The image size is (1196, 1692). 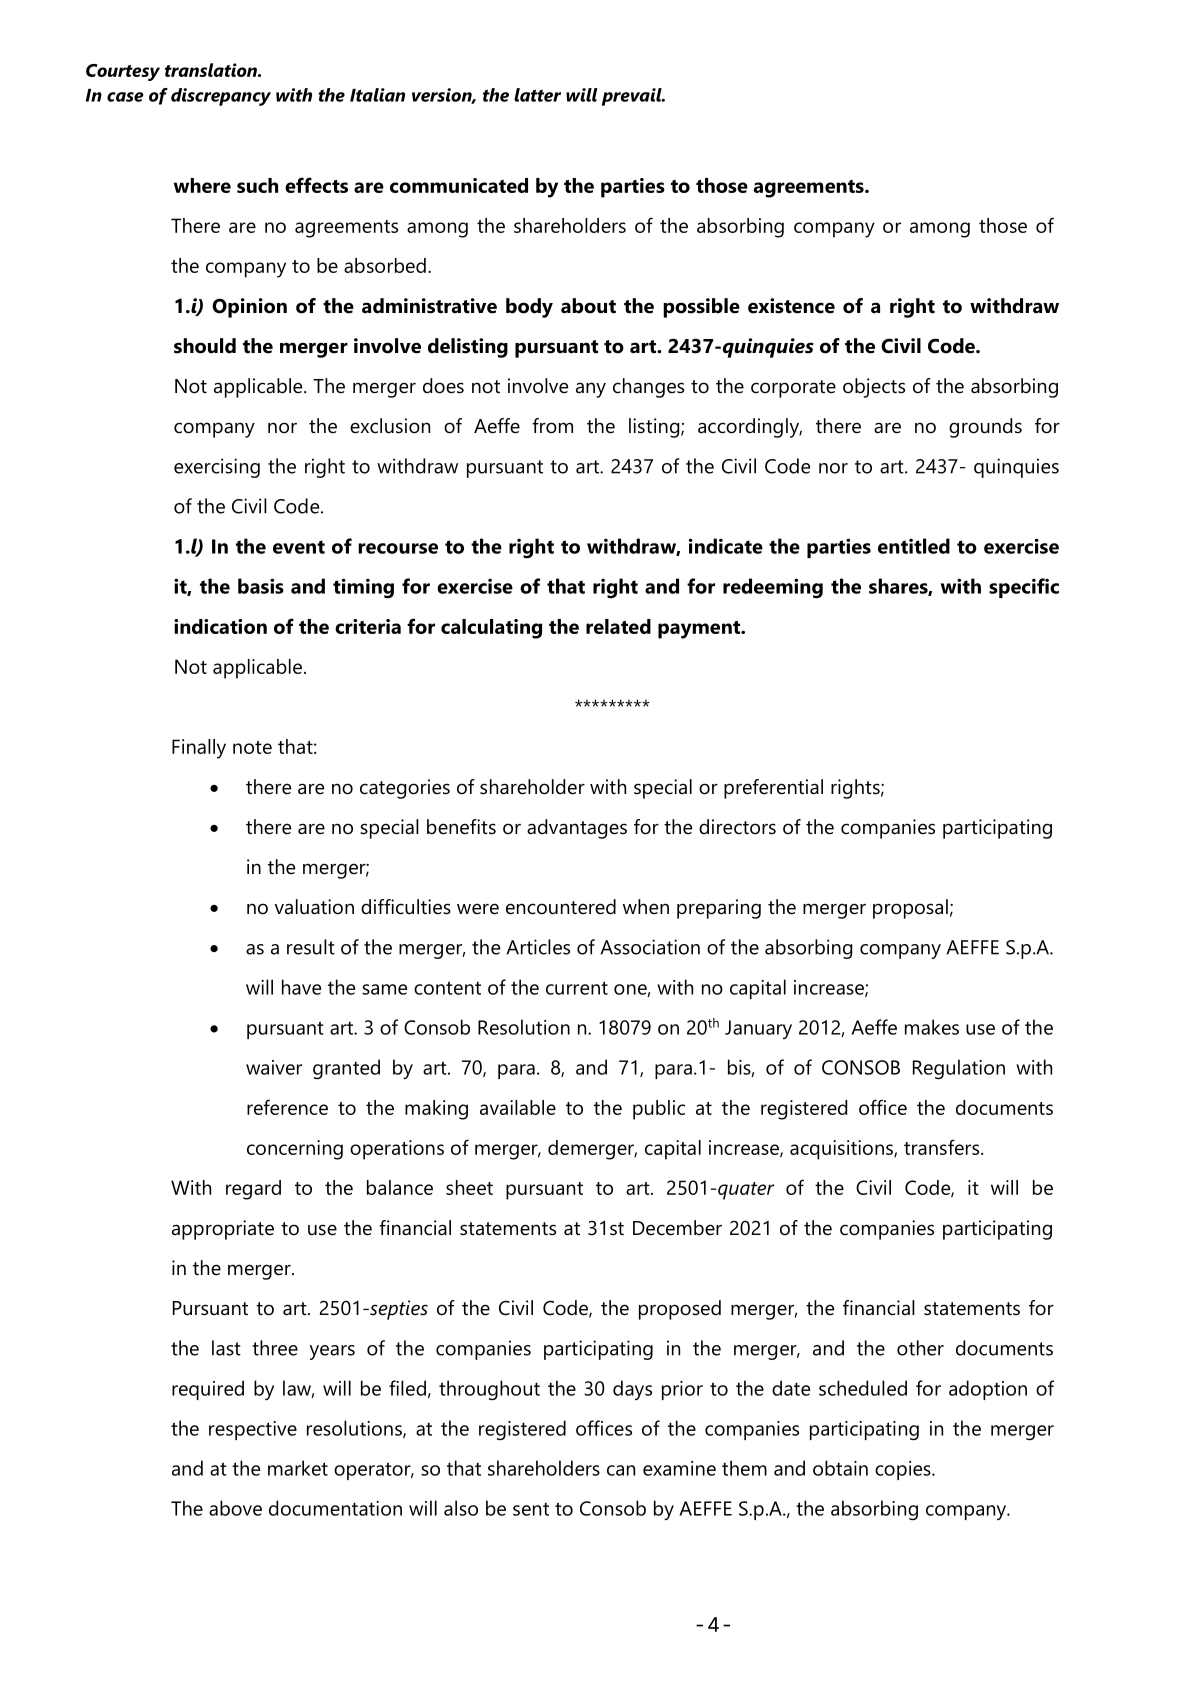 I want to click on discrepancy, so click(x=221, y=97).
